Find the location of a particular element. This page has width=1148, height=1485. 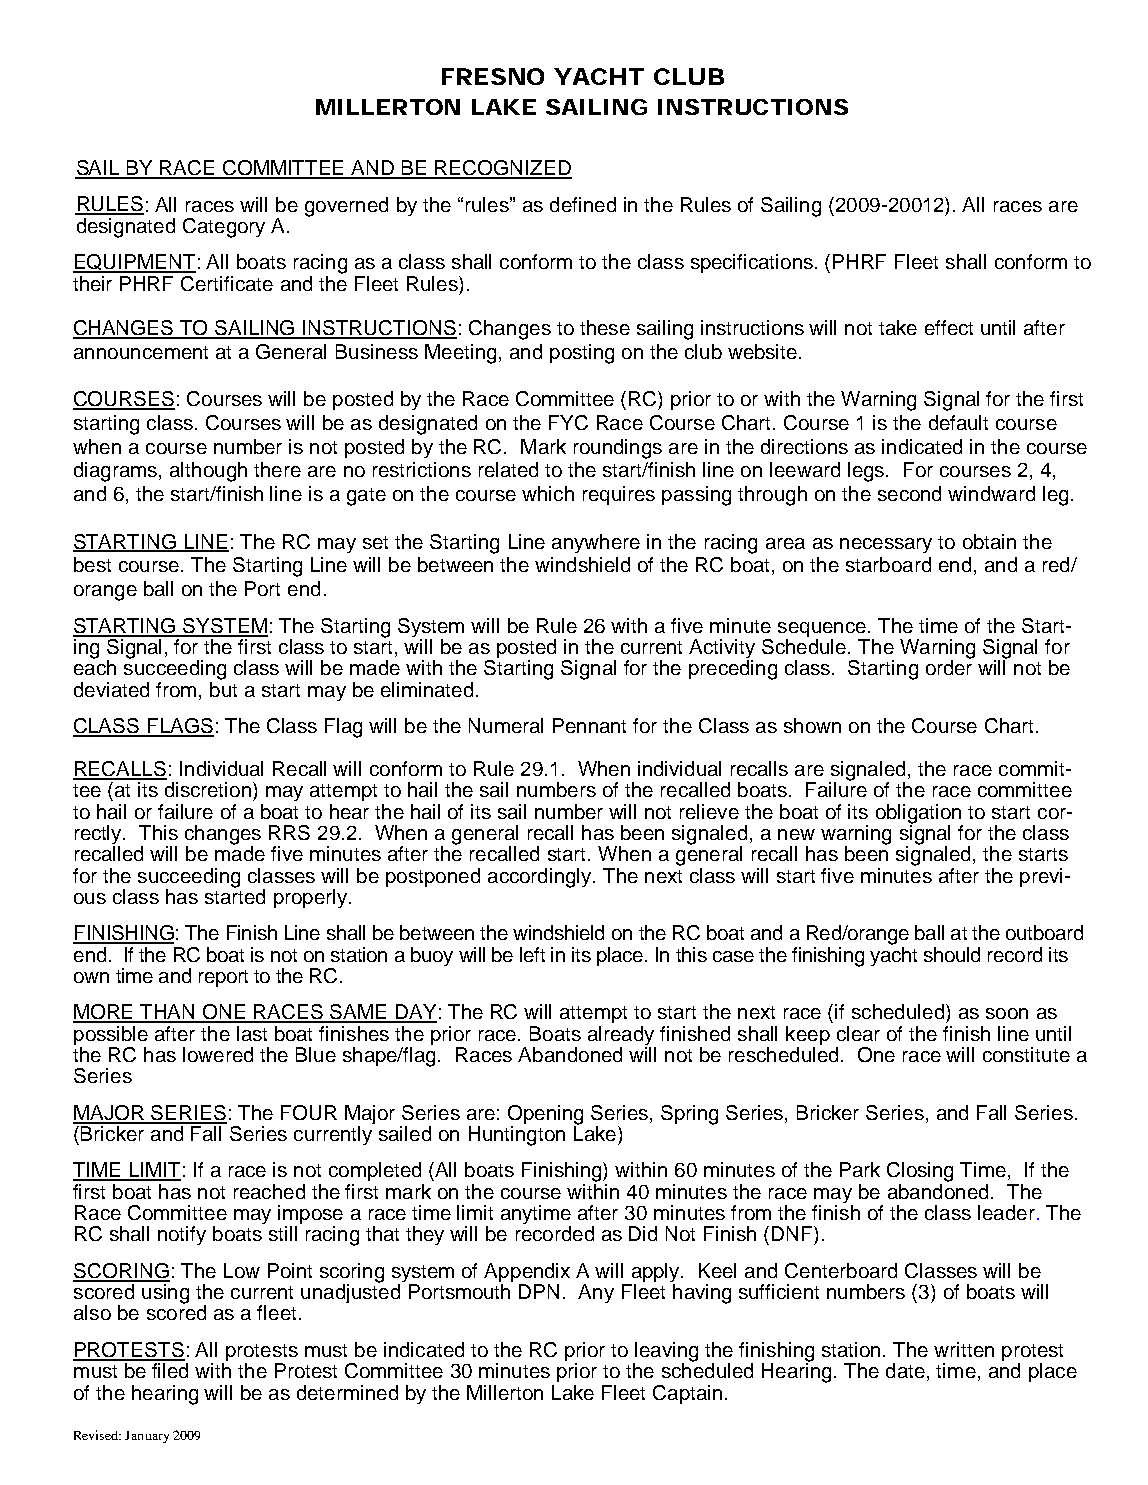

specifications is located at coordinates (752, 263).
